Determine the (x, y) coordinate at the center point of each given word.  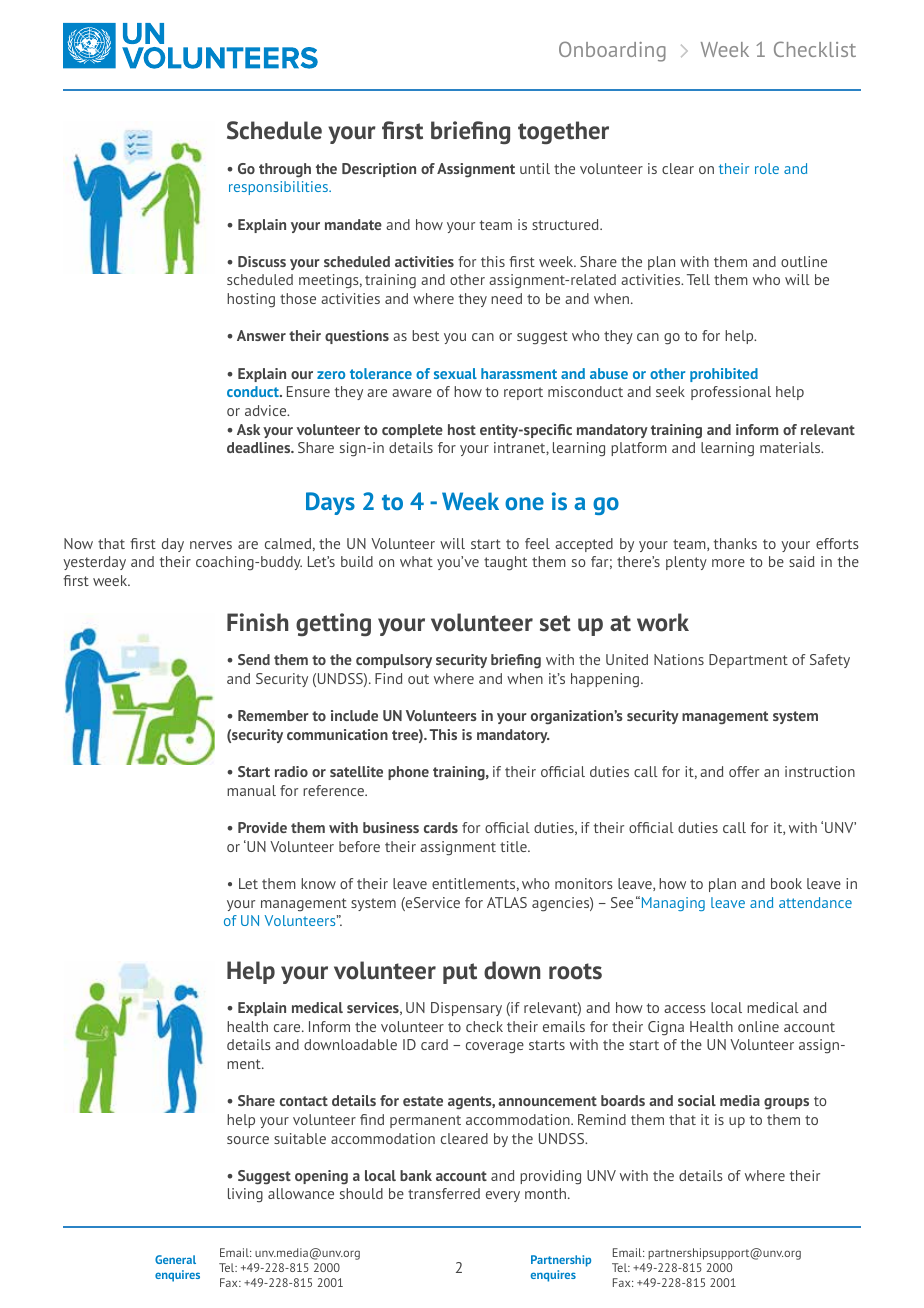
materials (791, 447)
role (767, 168)
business (391, 827)
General (175, 1259)
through (285, 170)
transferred (444, 1193)
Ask (248, 429)
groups (786, 1104)
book (786, 883)
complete (412, 431)
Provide (262, 827)
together (563, 132)
